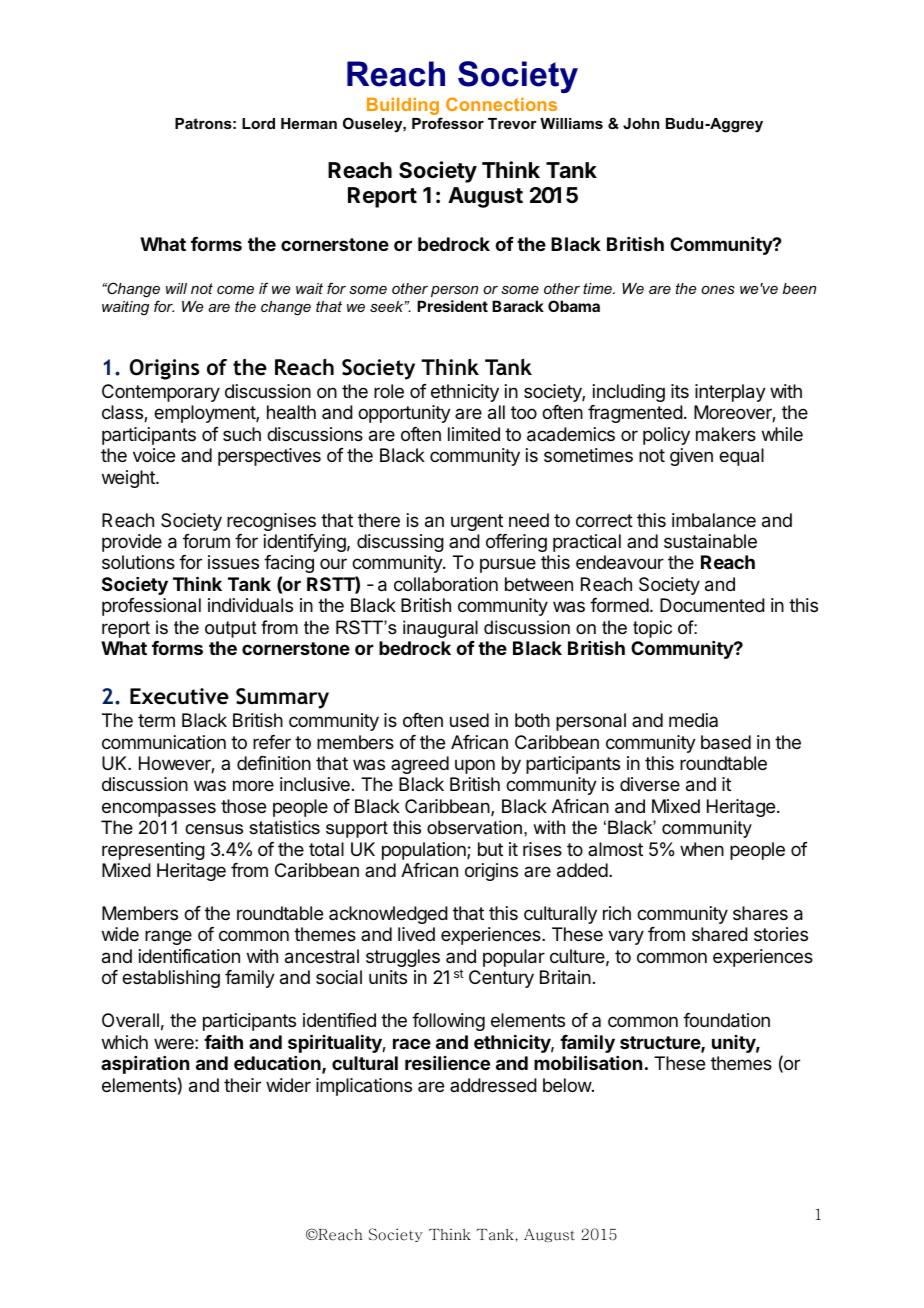  What do you see at coordinates (258, 123) in the page?
I see `Lord` at bounding box center [258, 123].
